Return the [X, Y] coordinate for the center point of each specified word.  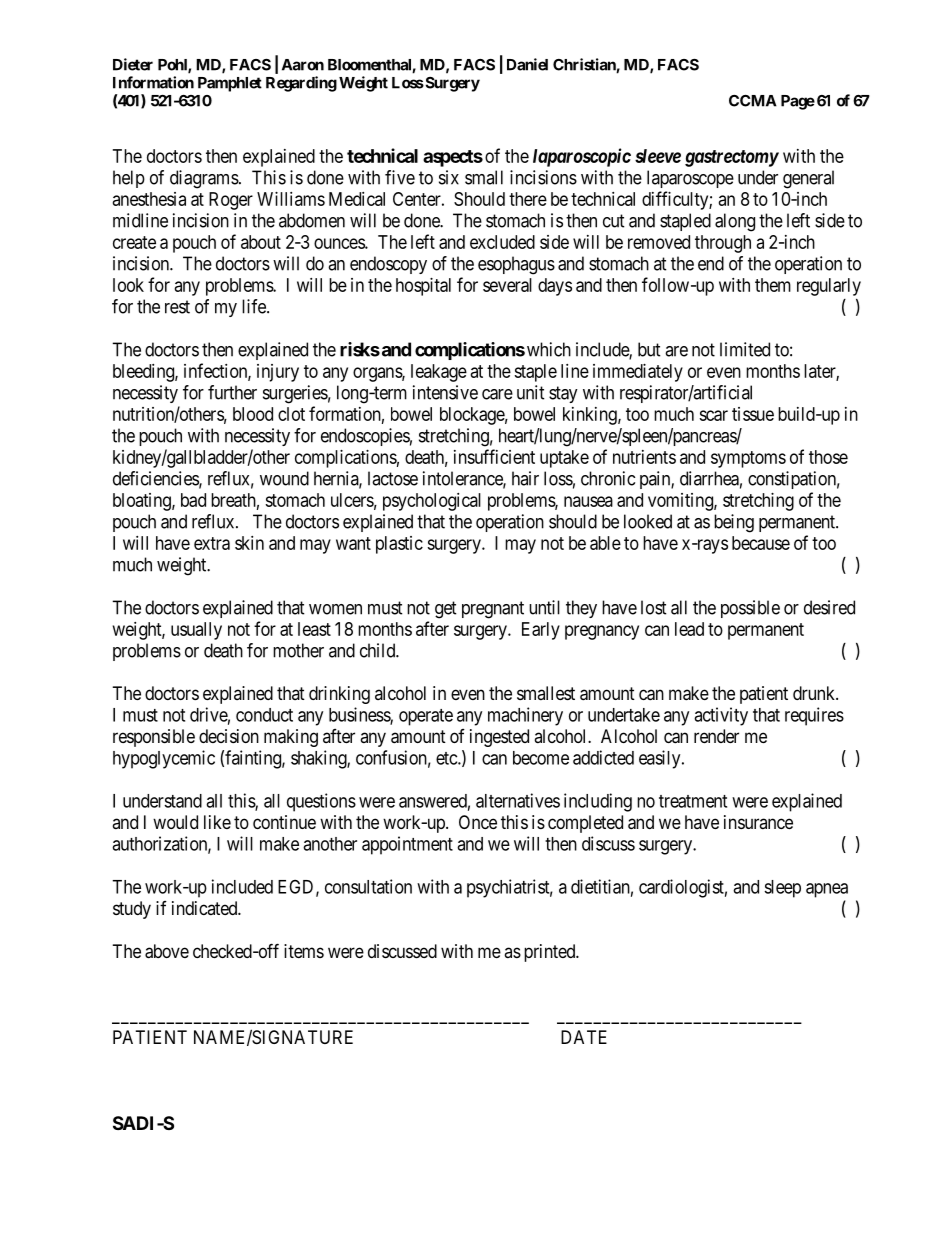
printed [551, 953]
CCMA [753, 101]
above [167, 951]
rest [177, 307]
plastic [399, 545]
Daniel [527, 64]
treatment [693, 801]
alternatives [518, 800]
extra [212, 543]
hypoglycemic [164, 759]
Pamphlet [230, 84]
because [761, 543]
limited [745, 349]
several [507, 285]
